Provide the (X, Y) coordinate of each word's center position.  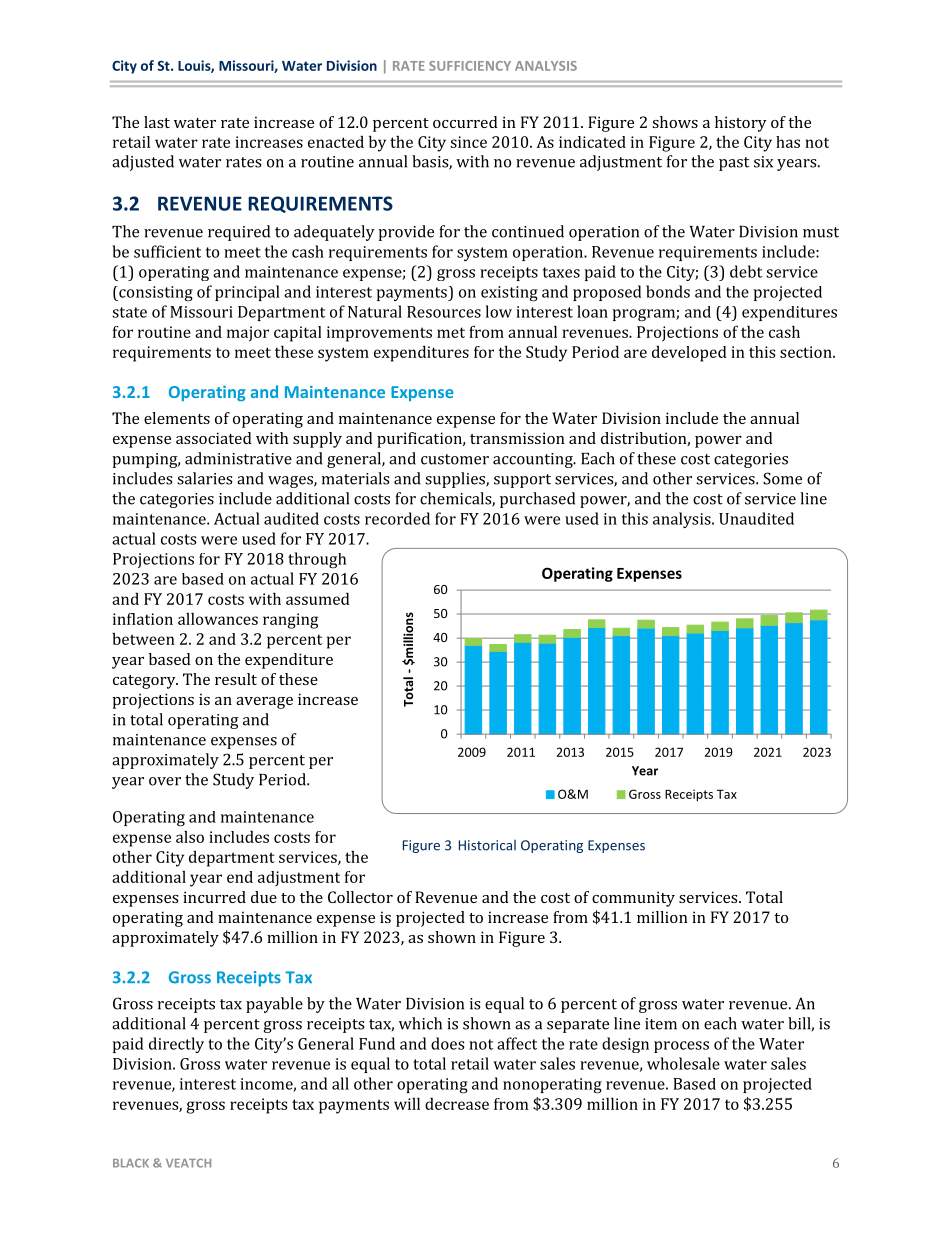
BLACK (131, 1163)
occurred (465, 122)
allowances (218, 618)
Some (782, 478)
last (157, 122)
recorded (397, 518)
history (741, 124)
